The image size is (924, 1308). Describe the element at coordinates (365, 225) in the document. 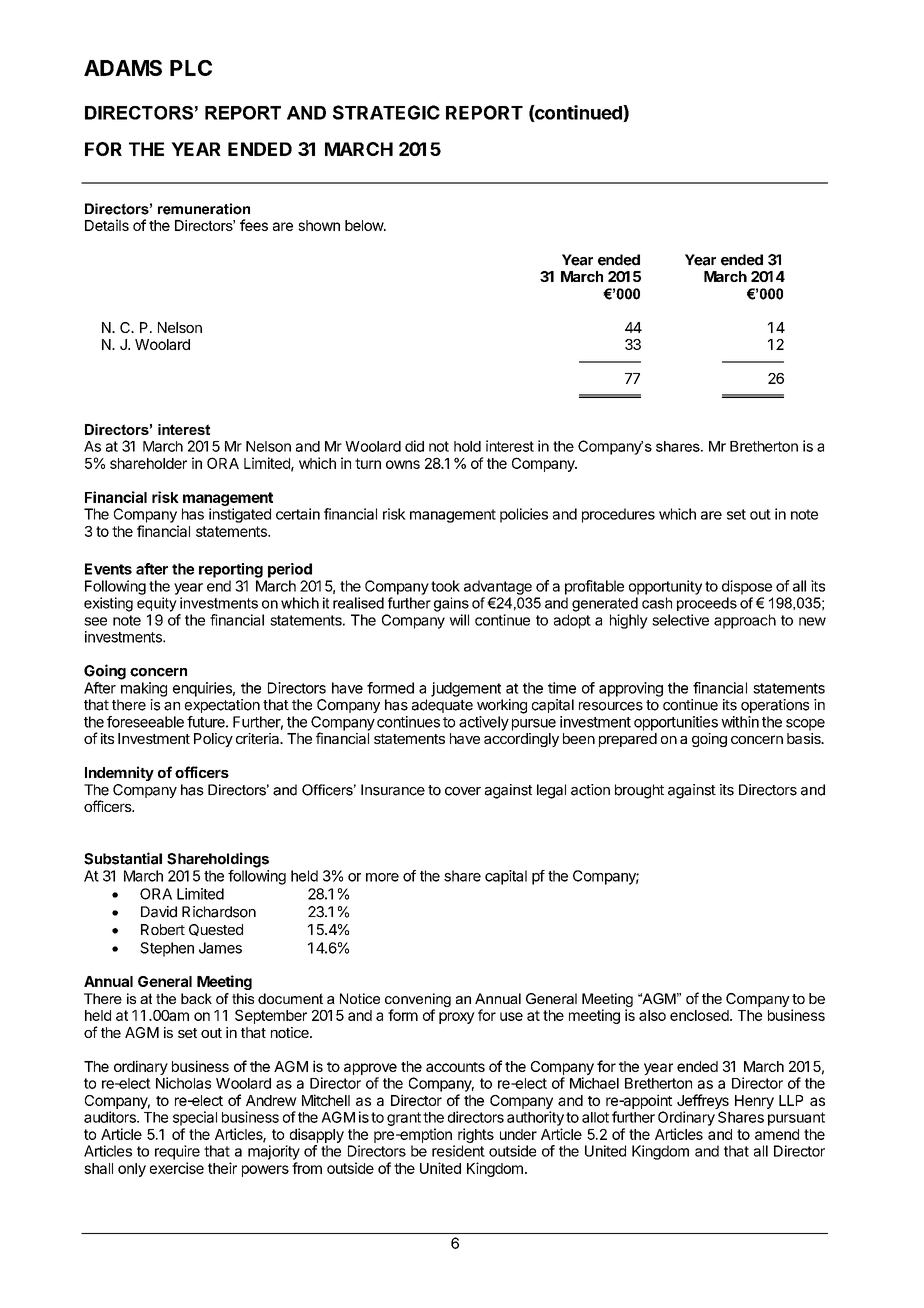

I see `below` at that location.
